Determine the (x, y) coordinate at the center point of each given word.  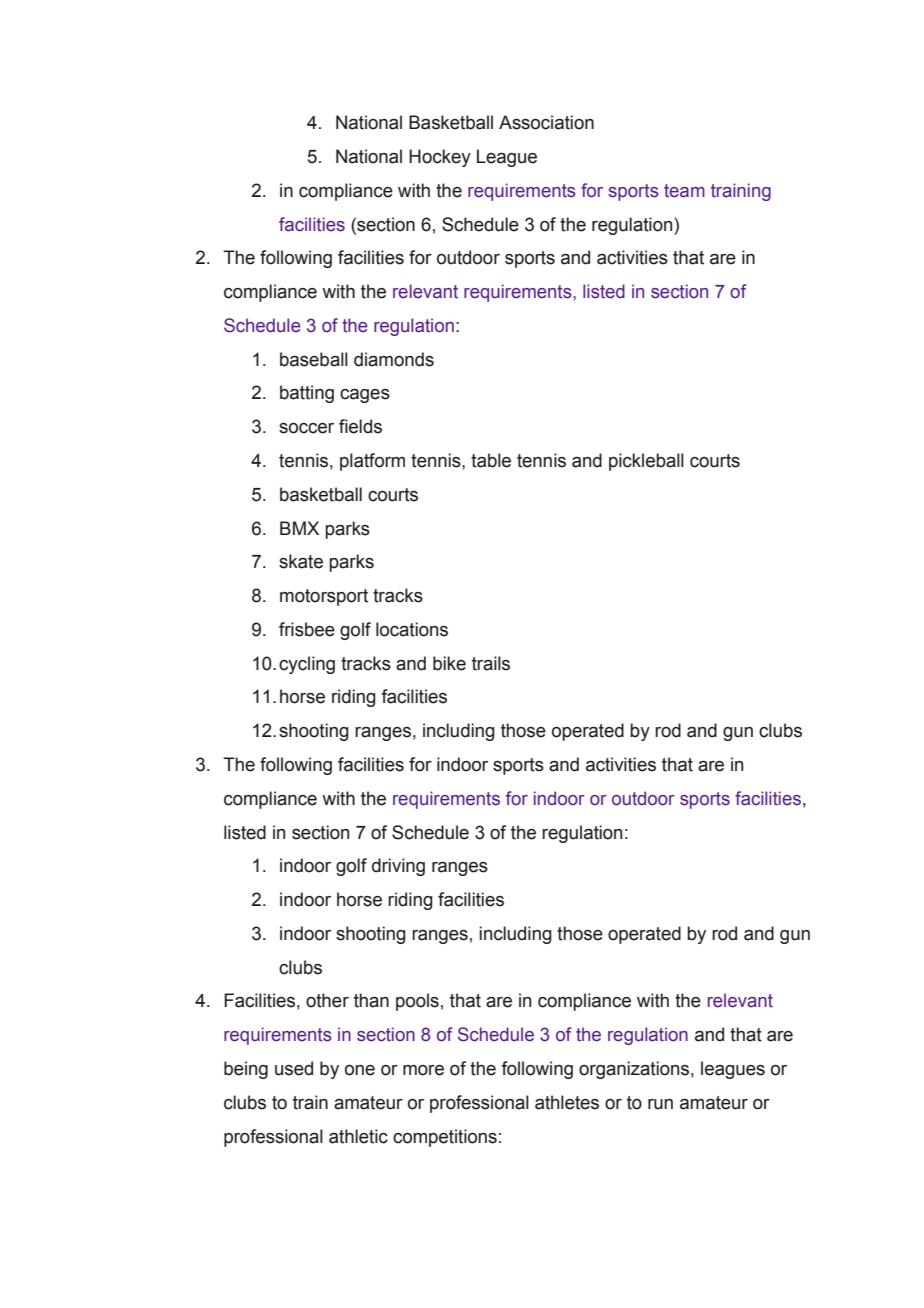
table (491, 460)
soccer (306, 428)
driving (398, 867)
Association (546, 122)
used (294, 1068)
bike (449, 663)
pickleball (646, 462)
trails (491, 663)
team (684, 191)
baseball (314, 359)
